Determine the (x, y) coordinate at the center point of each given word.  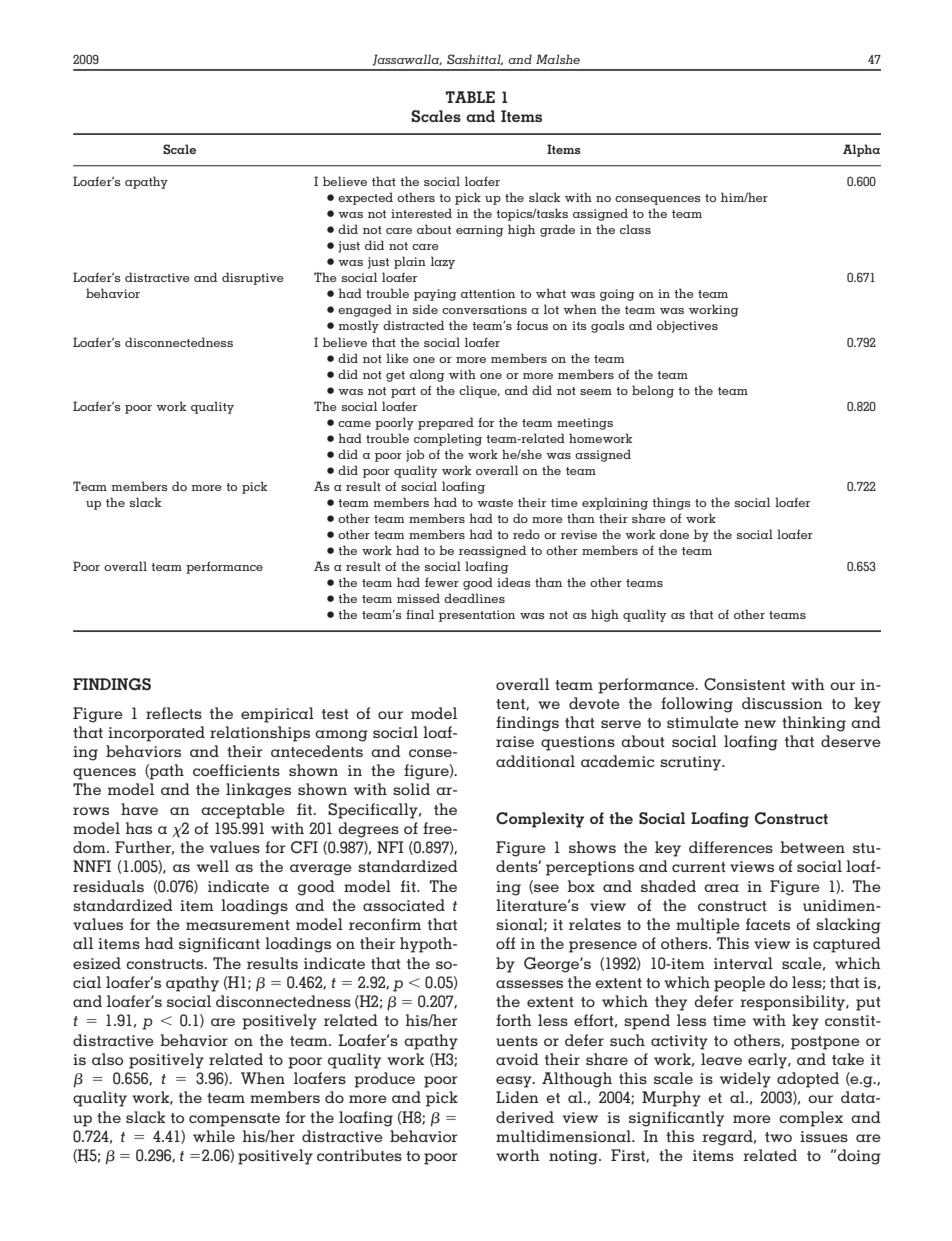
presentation (477, 616)
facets (768, 924)
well (213, 866)
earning (480, 231)
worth (518, 1155)
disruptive (253, 278)
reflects (174, 713)
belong (653, 391)
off (505, 943)
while (214, 1136)
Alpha (861, 150)
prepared (446, 423)
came (354, 424)
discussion (782, 703)
